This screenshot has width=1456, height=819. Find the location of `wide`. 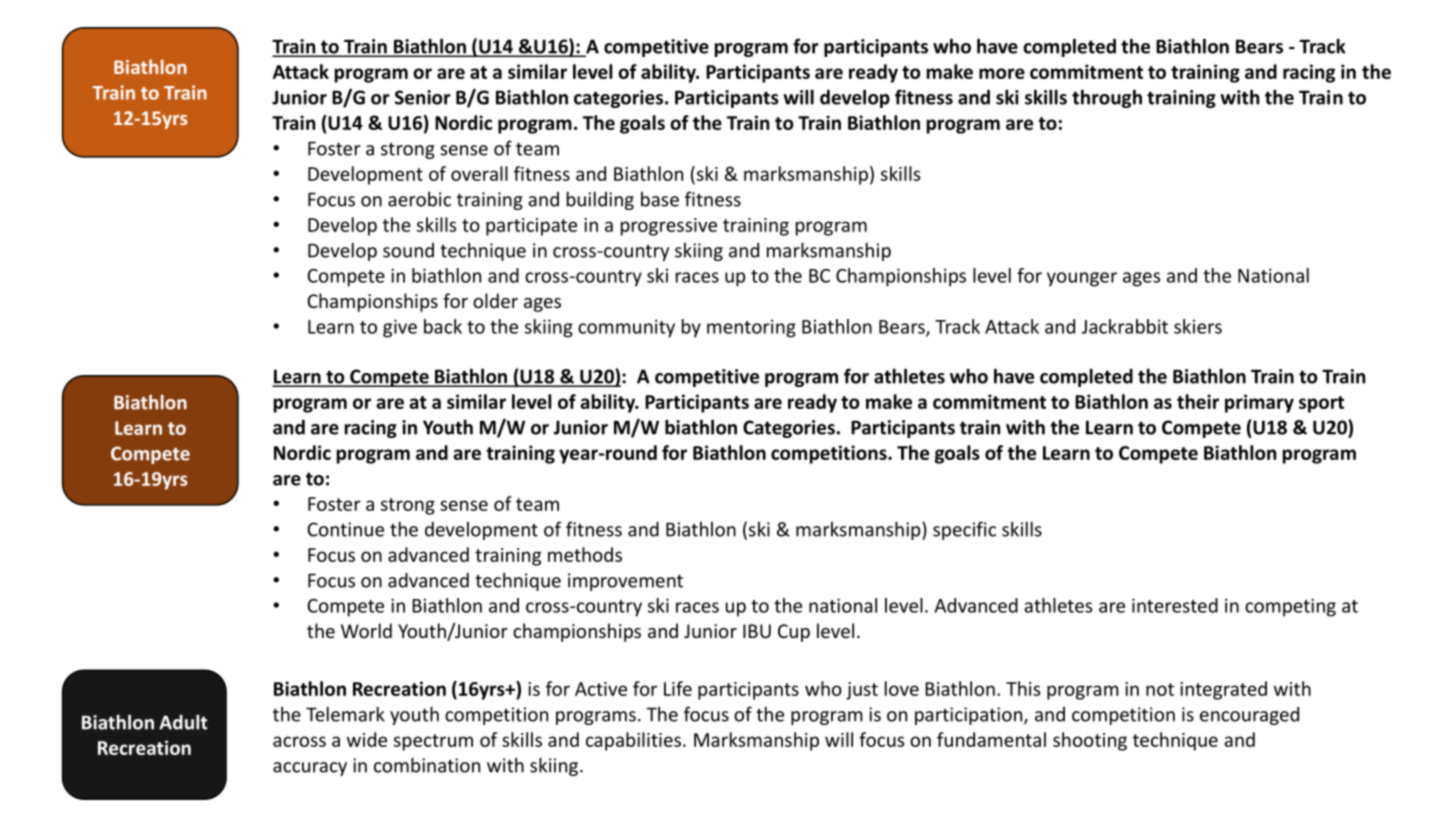

wide is located at coordinates (367, 739).
